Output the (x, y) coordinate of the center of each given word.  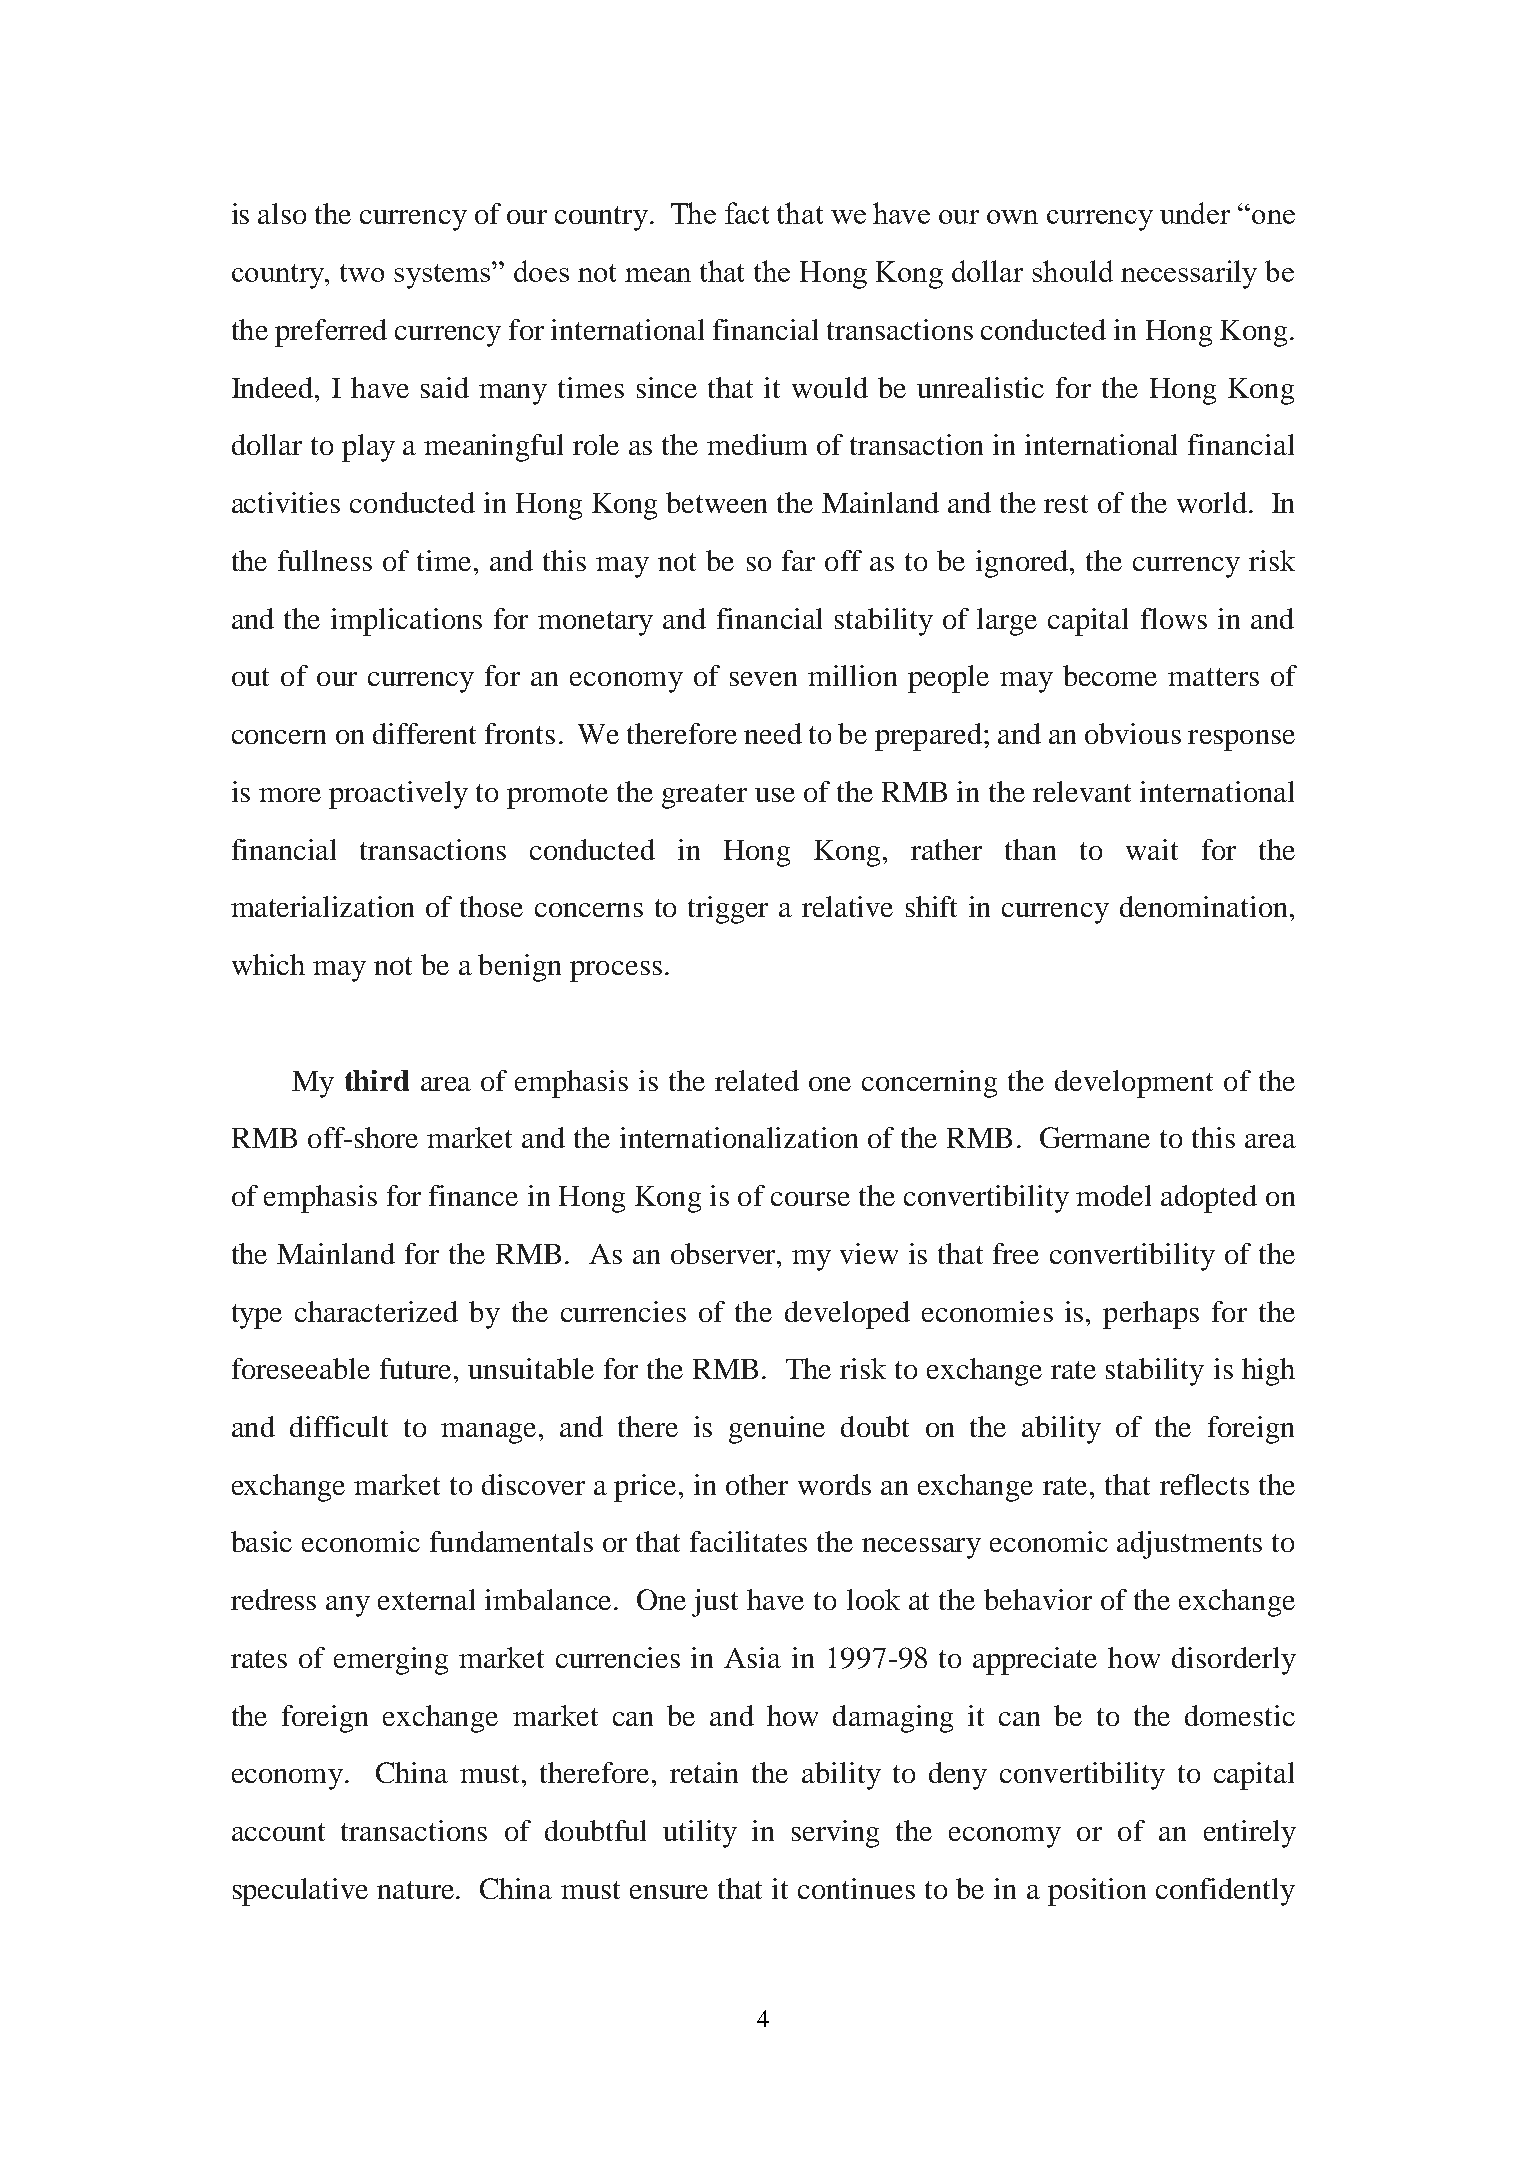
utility (700, 1834)
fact (747, 213)
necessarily (1189, 274)
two (362, 273)
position (1097, 1892)
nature (415, 1890)
